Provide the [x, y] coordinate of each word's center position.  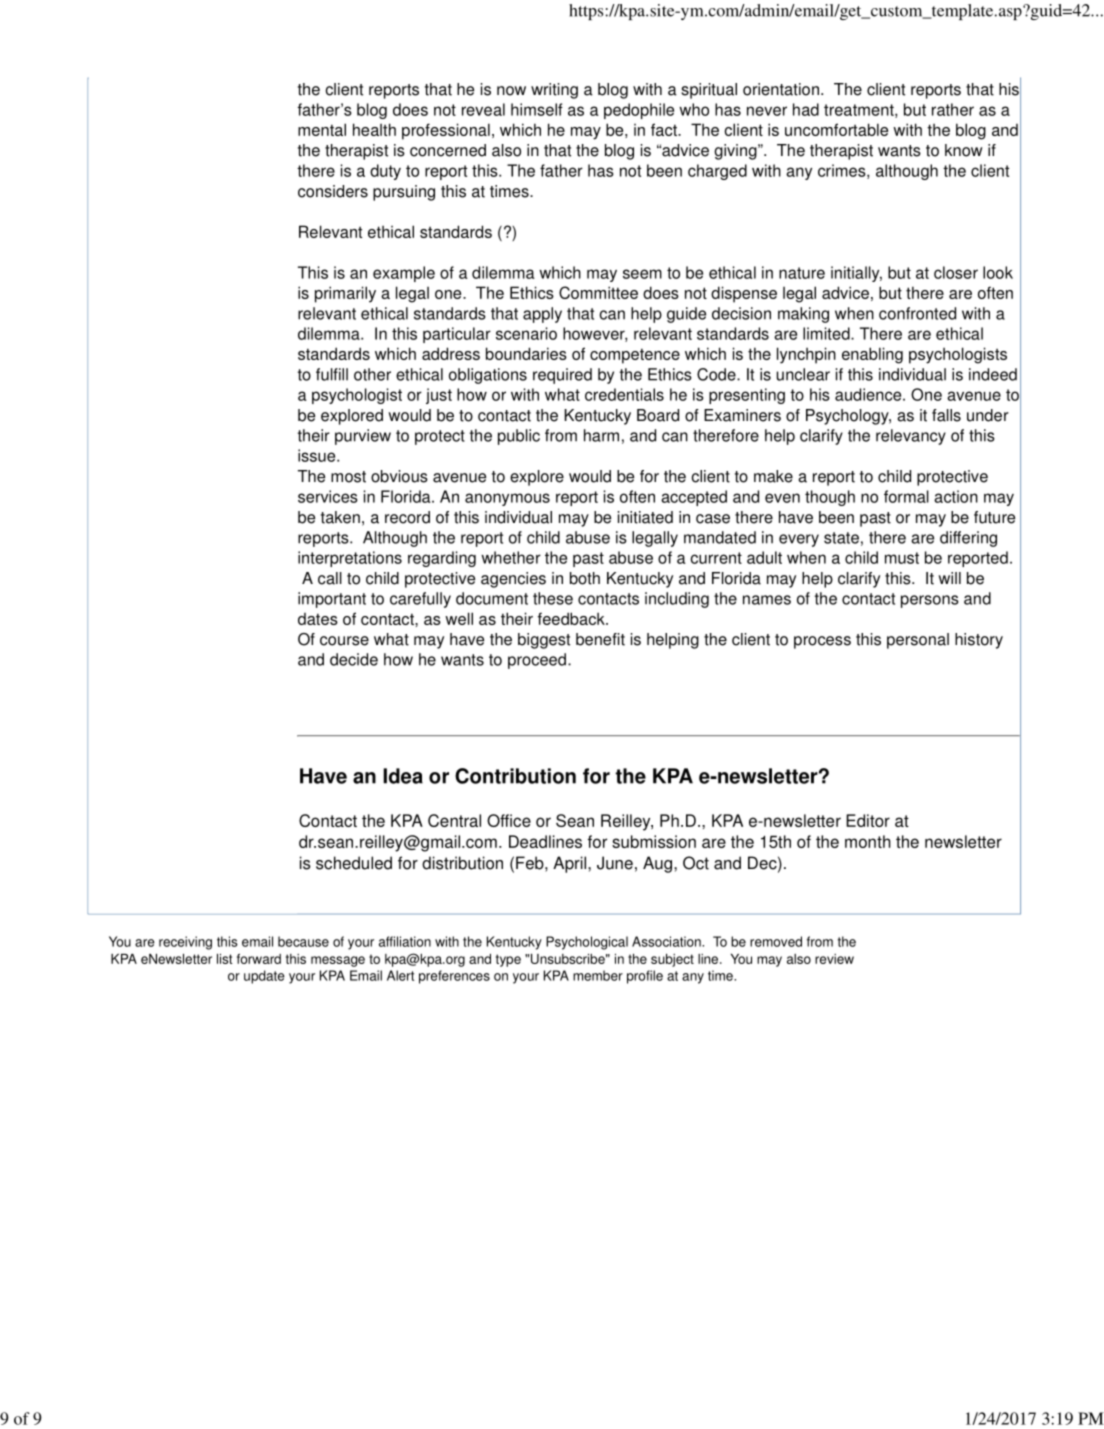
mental [322, 129]
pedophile [639, 111]
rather [953, 109]
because [303, 941]
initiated [645, 517]
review [834, 959]
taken [340, 517]
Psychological [587, 943]
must [902, 558]
